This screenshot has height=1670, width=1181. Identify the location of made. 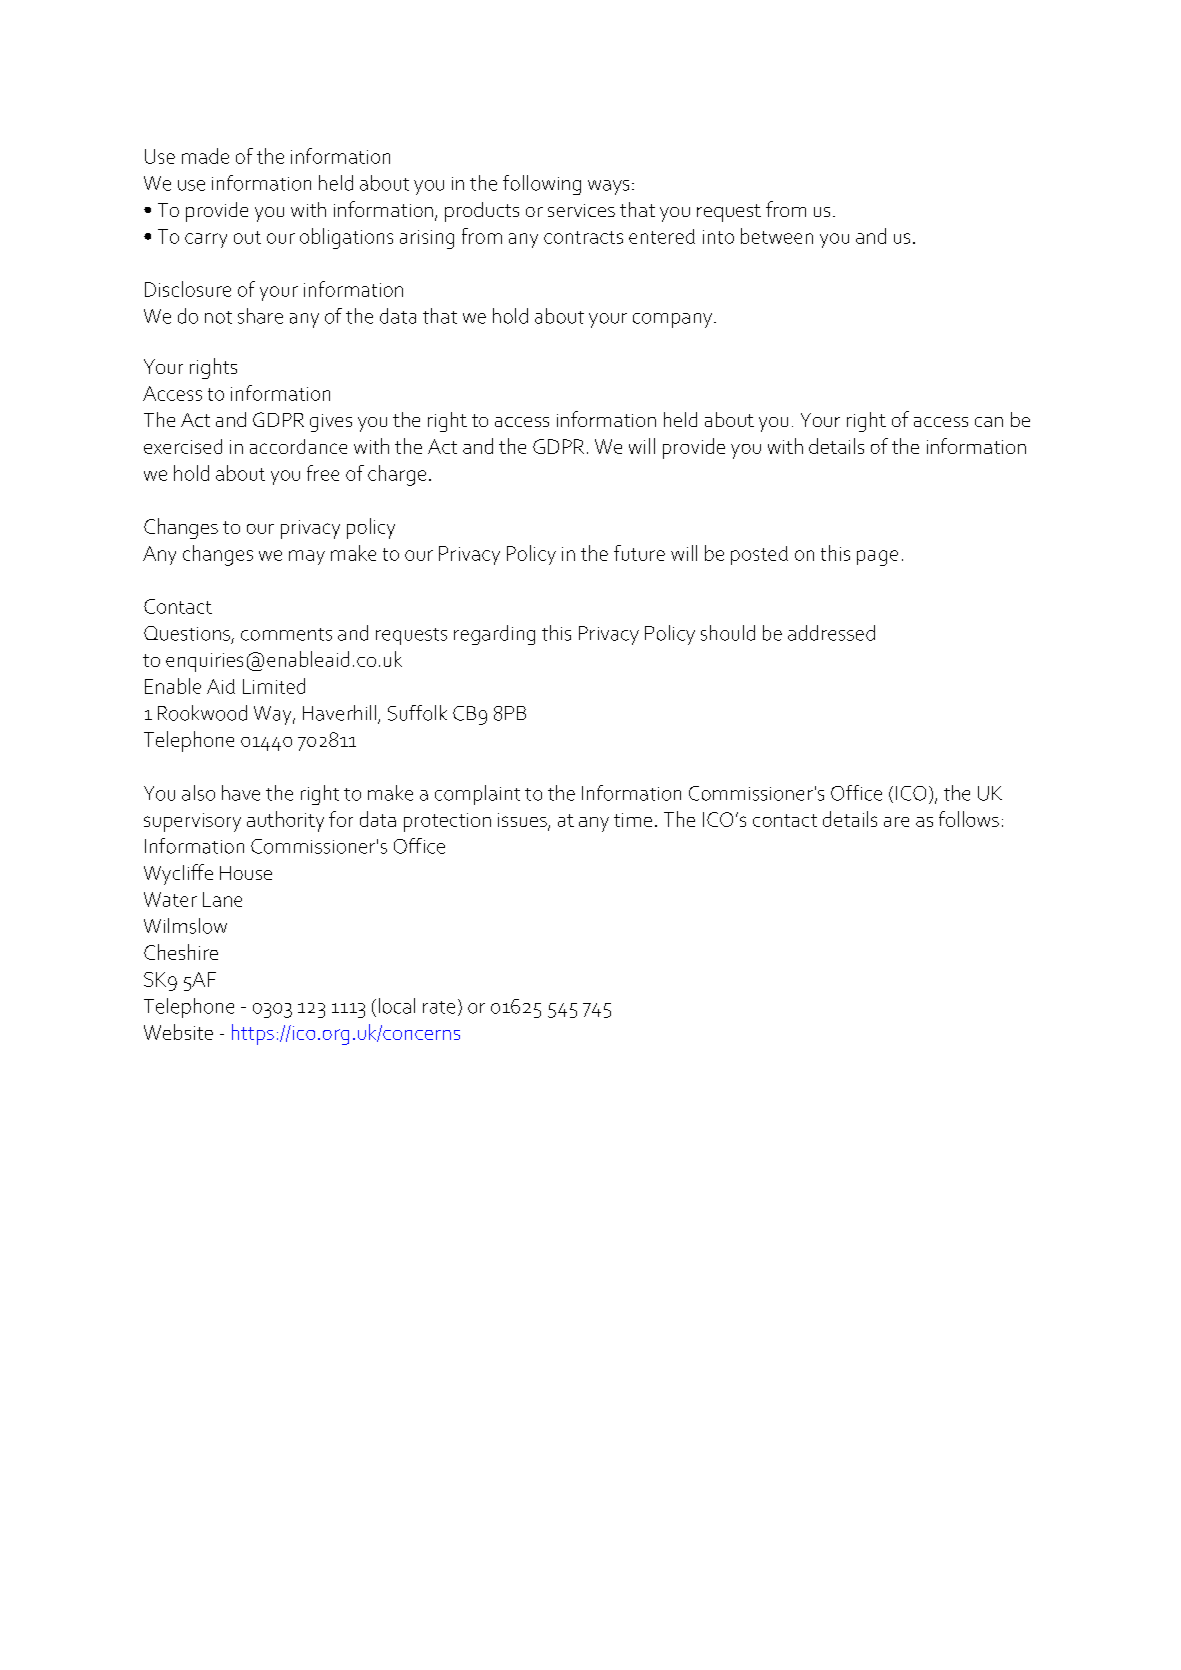
(205, 156).
